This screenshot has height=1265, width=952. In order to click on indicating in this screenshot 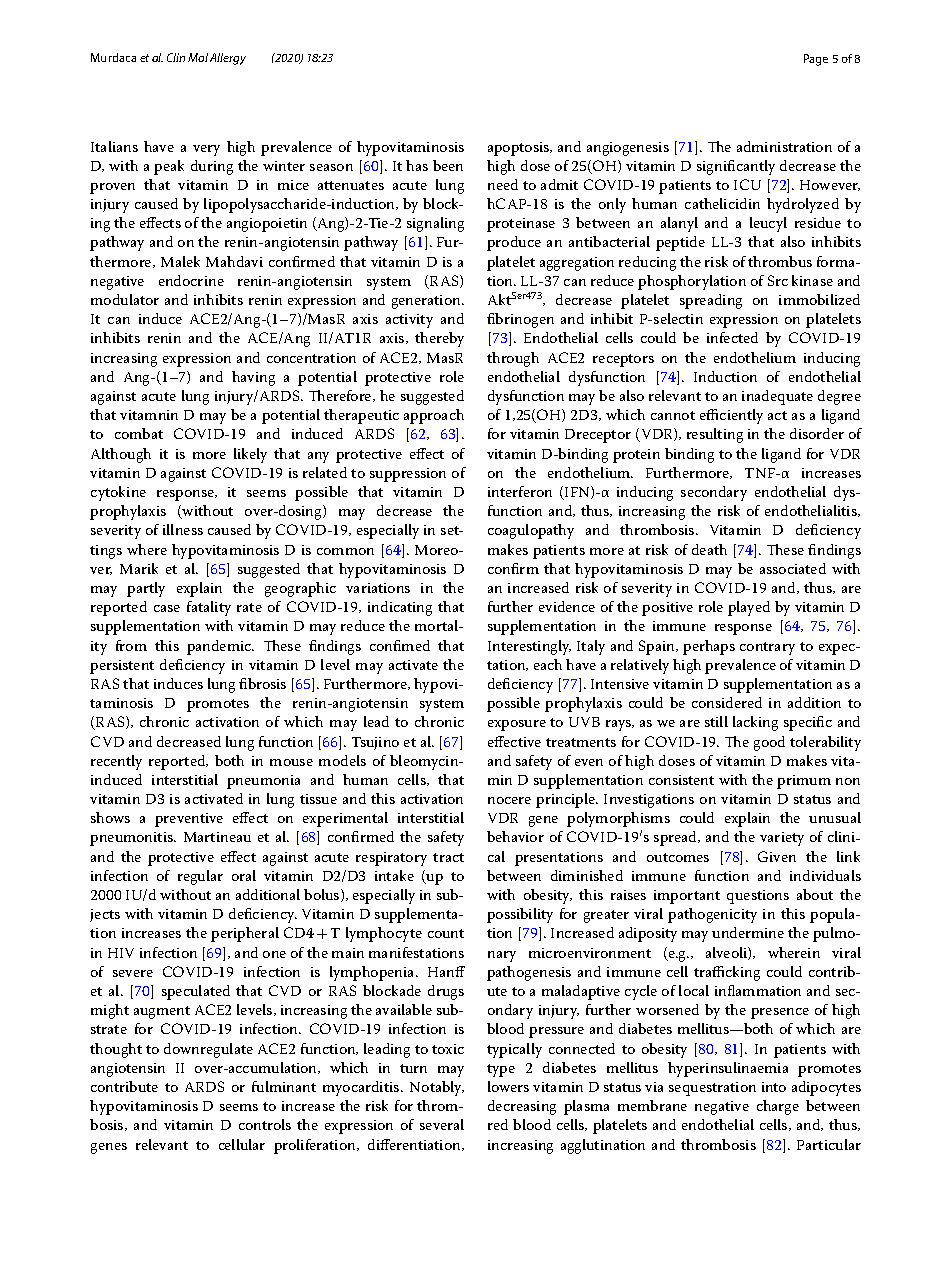, I will do `click(400, 608)`.
